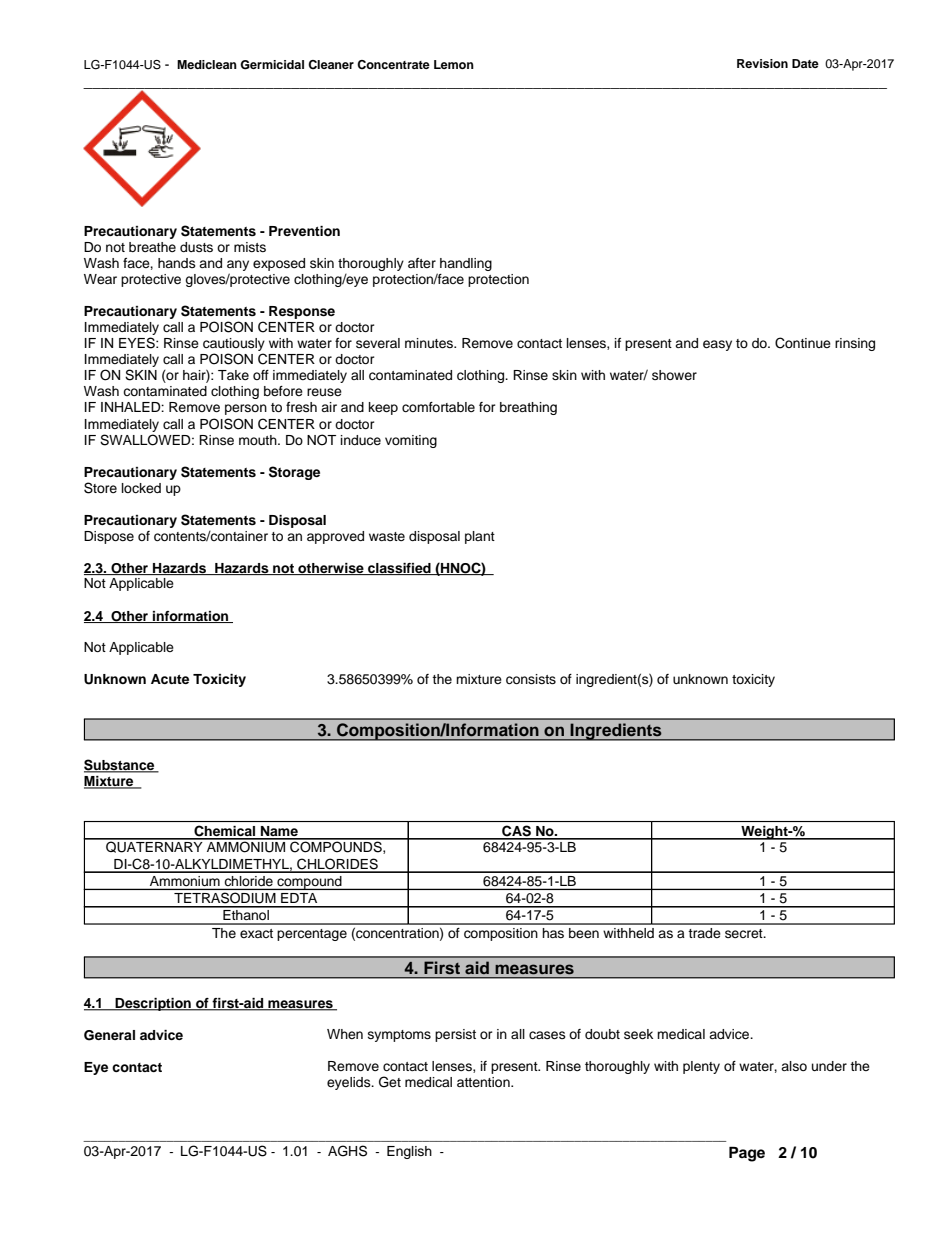  I want to click on shower, so click(674, 375).
